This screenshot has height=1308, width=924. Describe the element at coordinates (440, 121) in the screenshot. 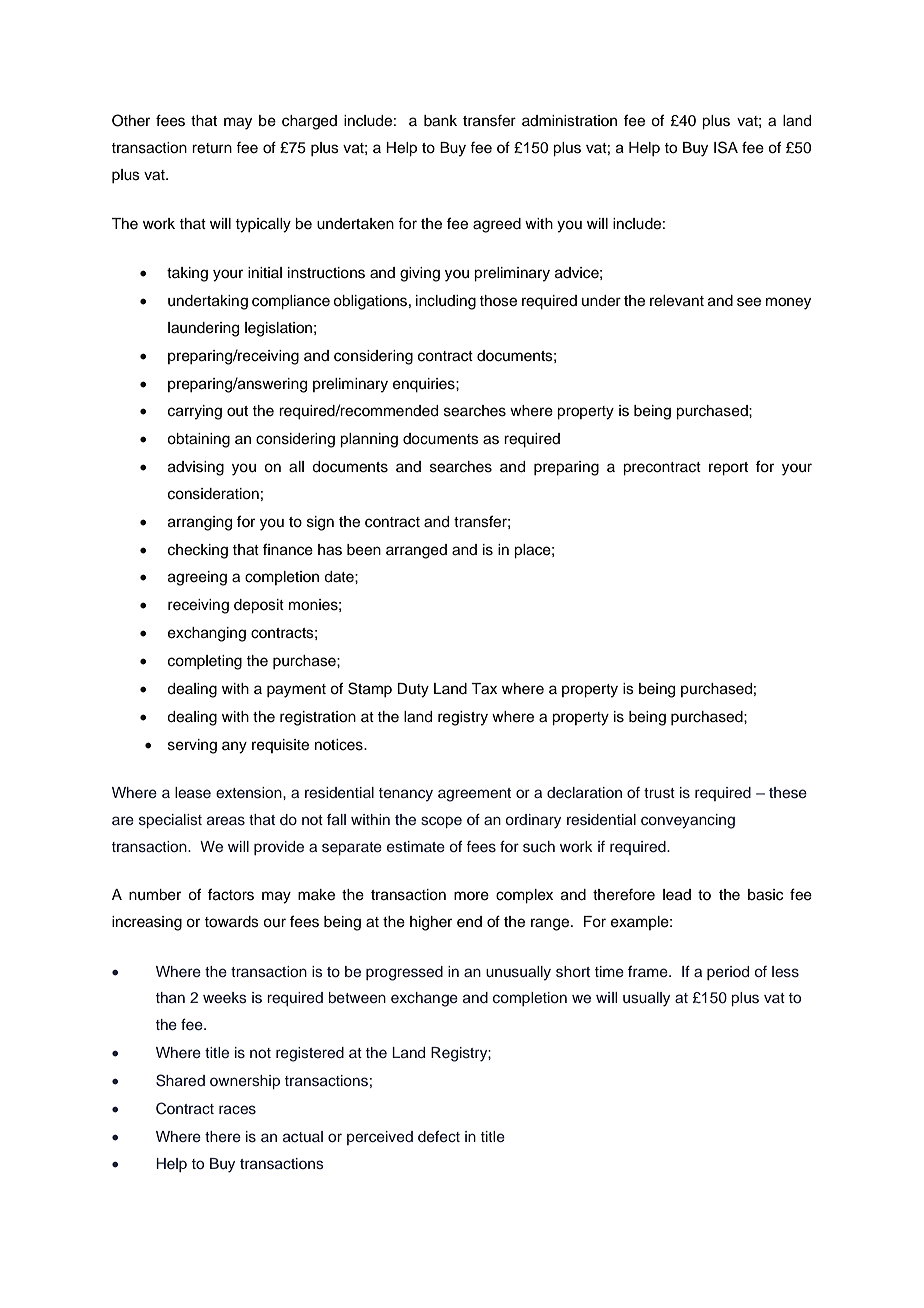

I see `bank` at that location.
